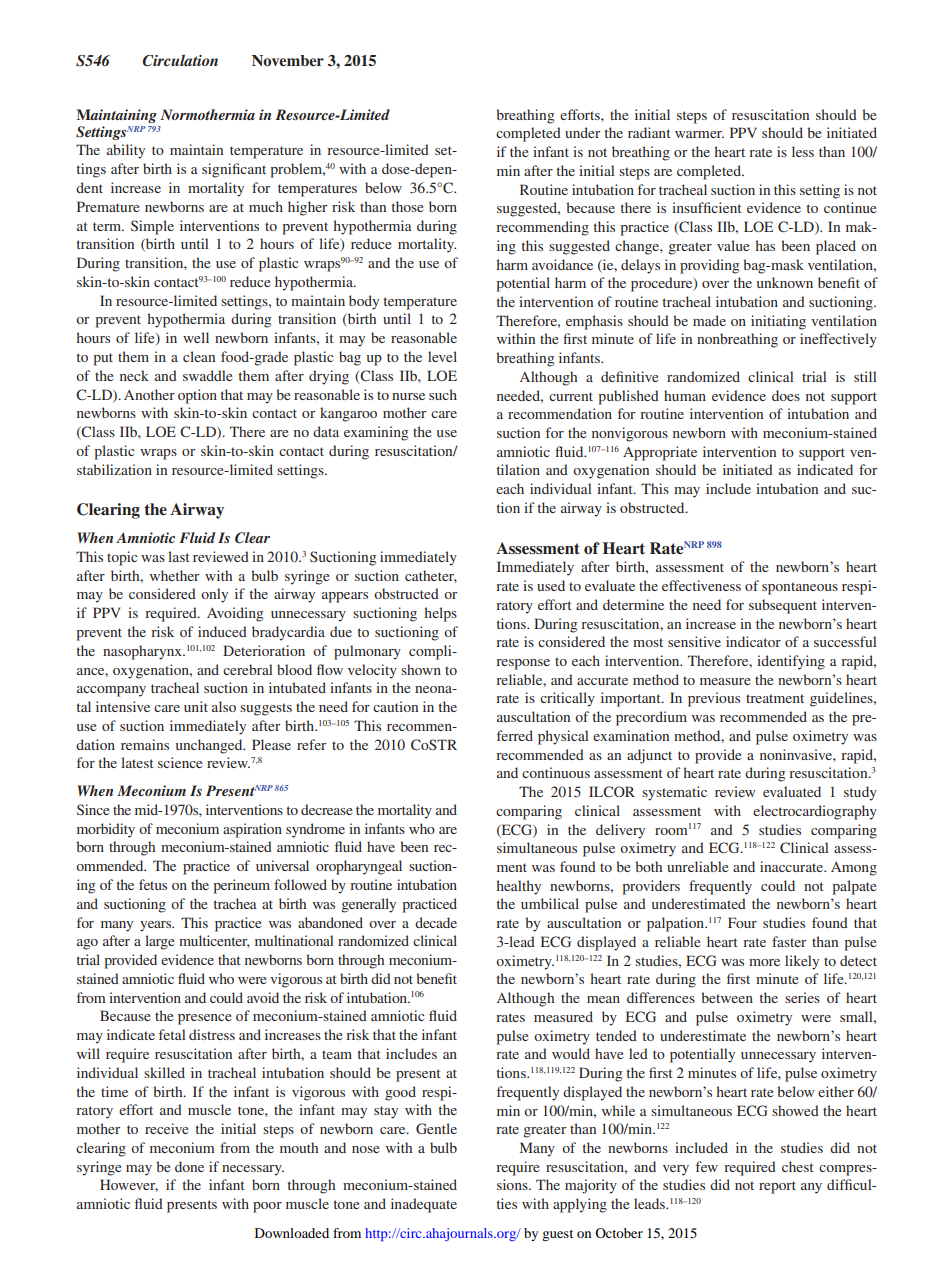  Describe the element at coordinates (786, 395) in the image. I see `does` at that location.
